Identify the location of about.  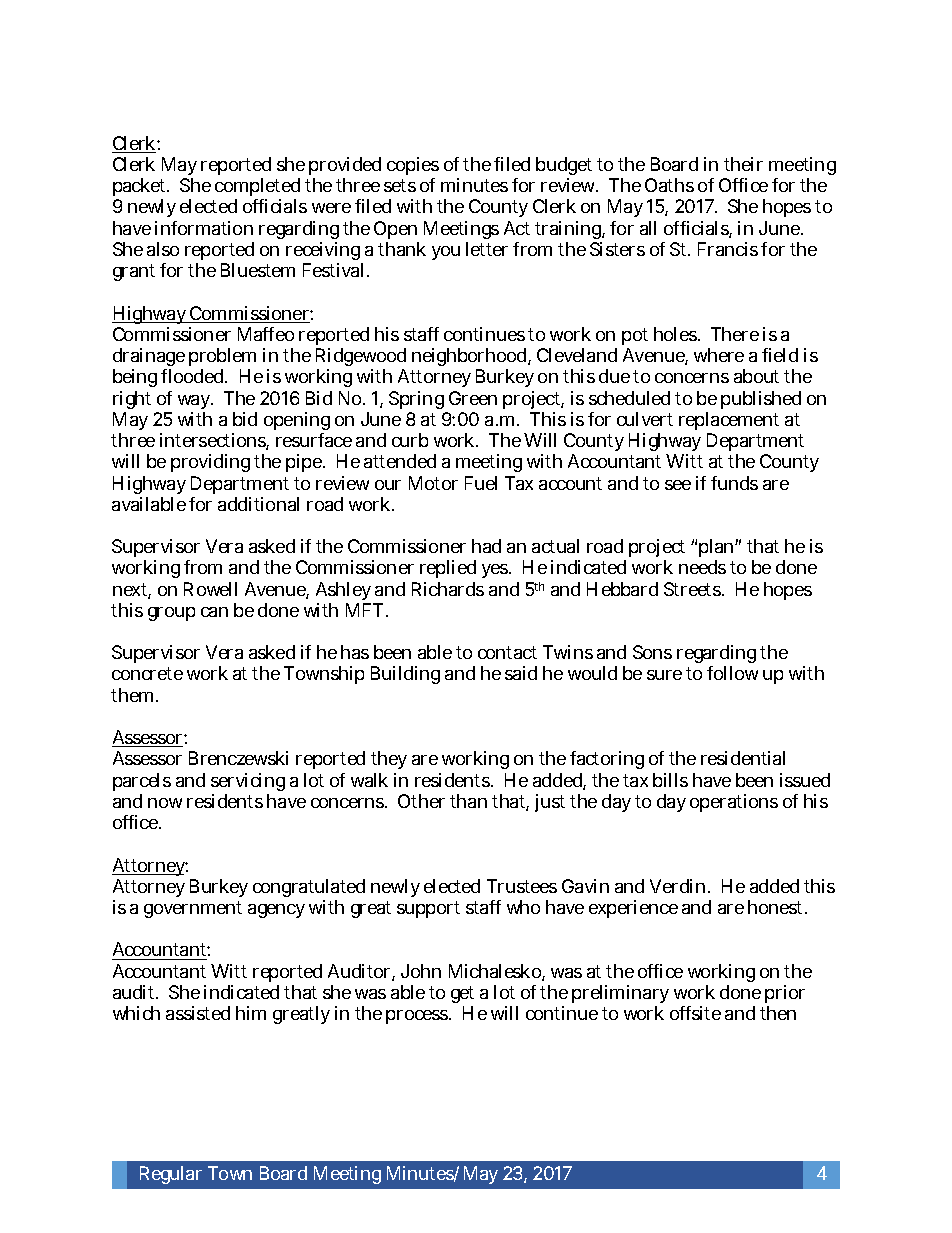
(756, 376).
